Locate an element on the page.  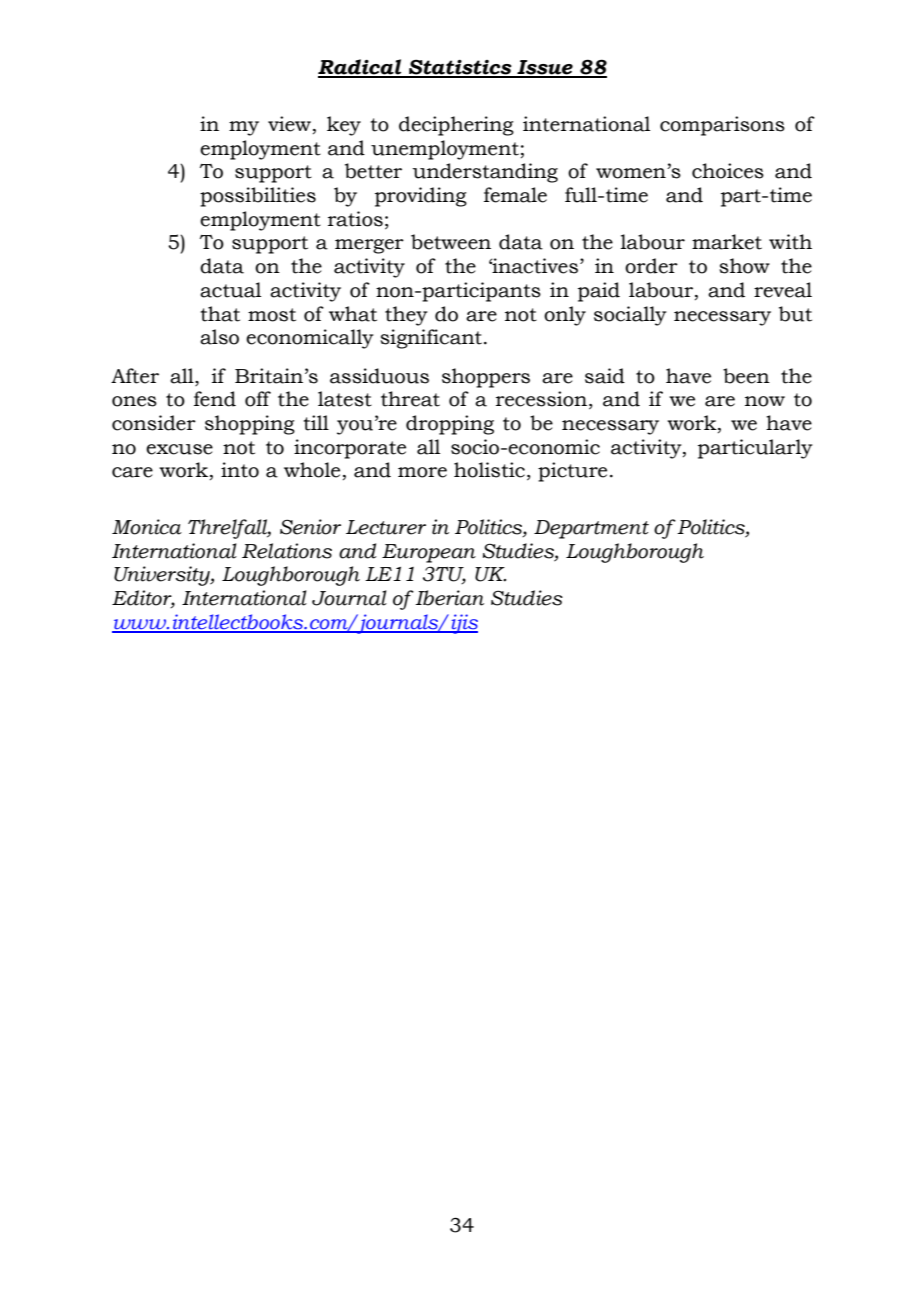
significant is located at coordinates (431, 339).
